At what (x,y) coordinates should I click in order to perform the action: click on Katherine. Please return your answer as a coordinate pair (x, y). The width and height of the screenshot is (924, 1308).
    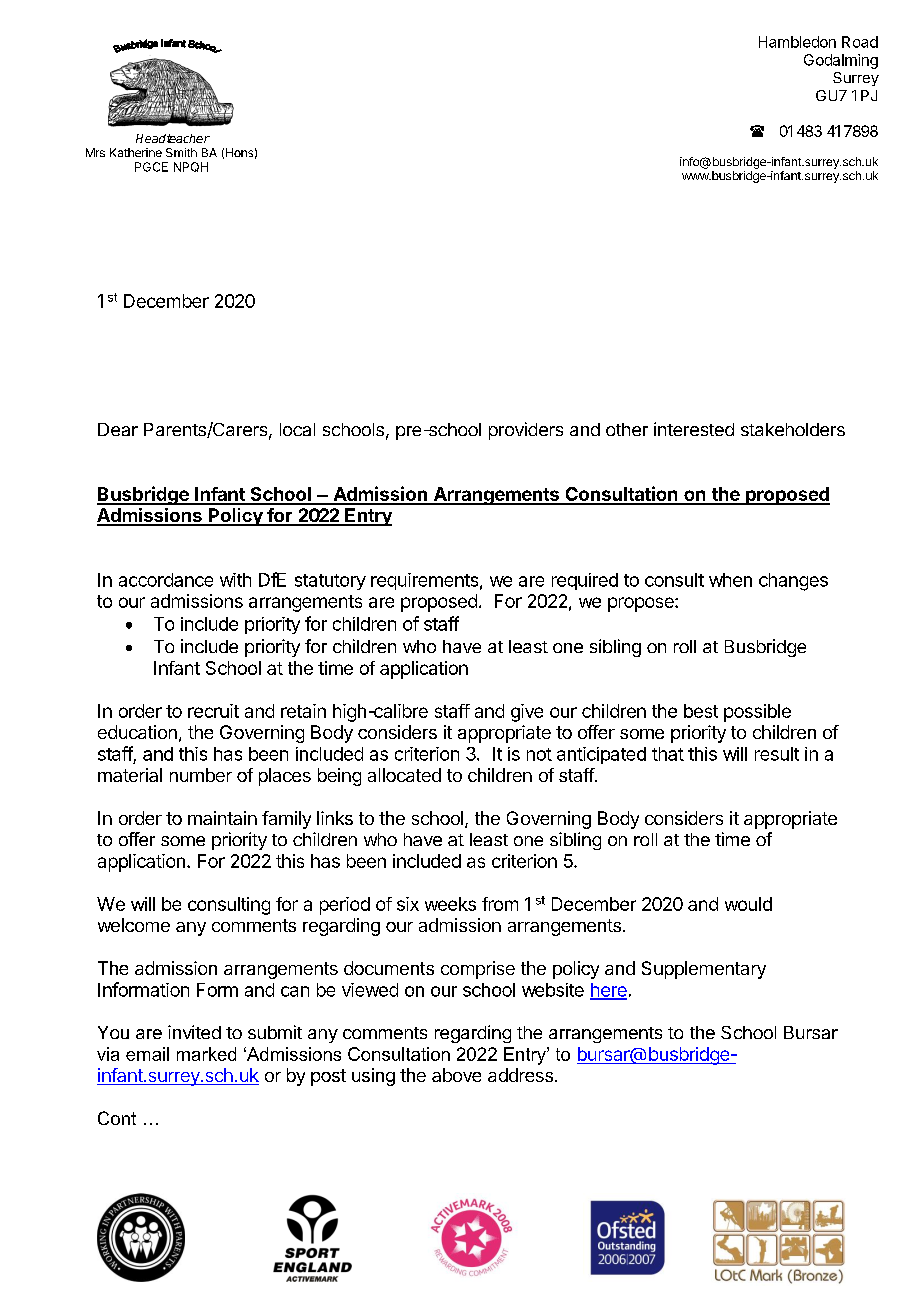
    Looking at the image, I should click on (136, 152).
